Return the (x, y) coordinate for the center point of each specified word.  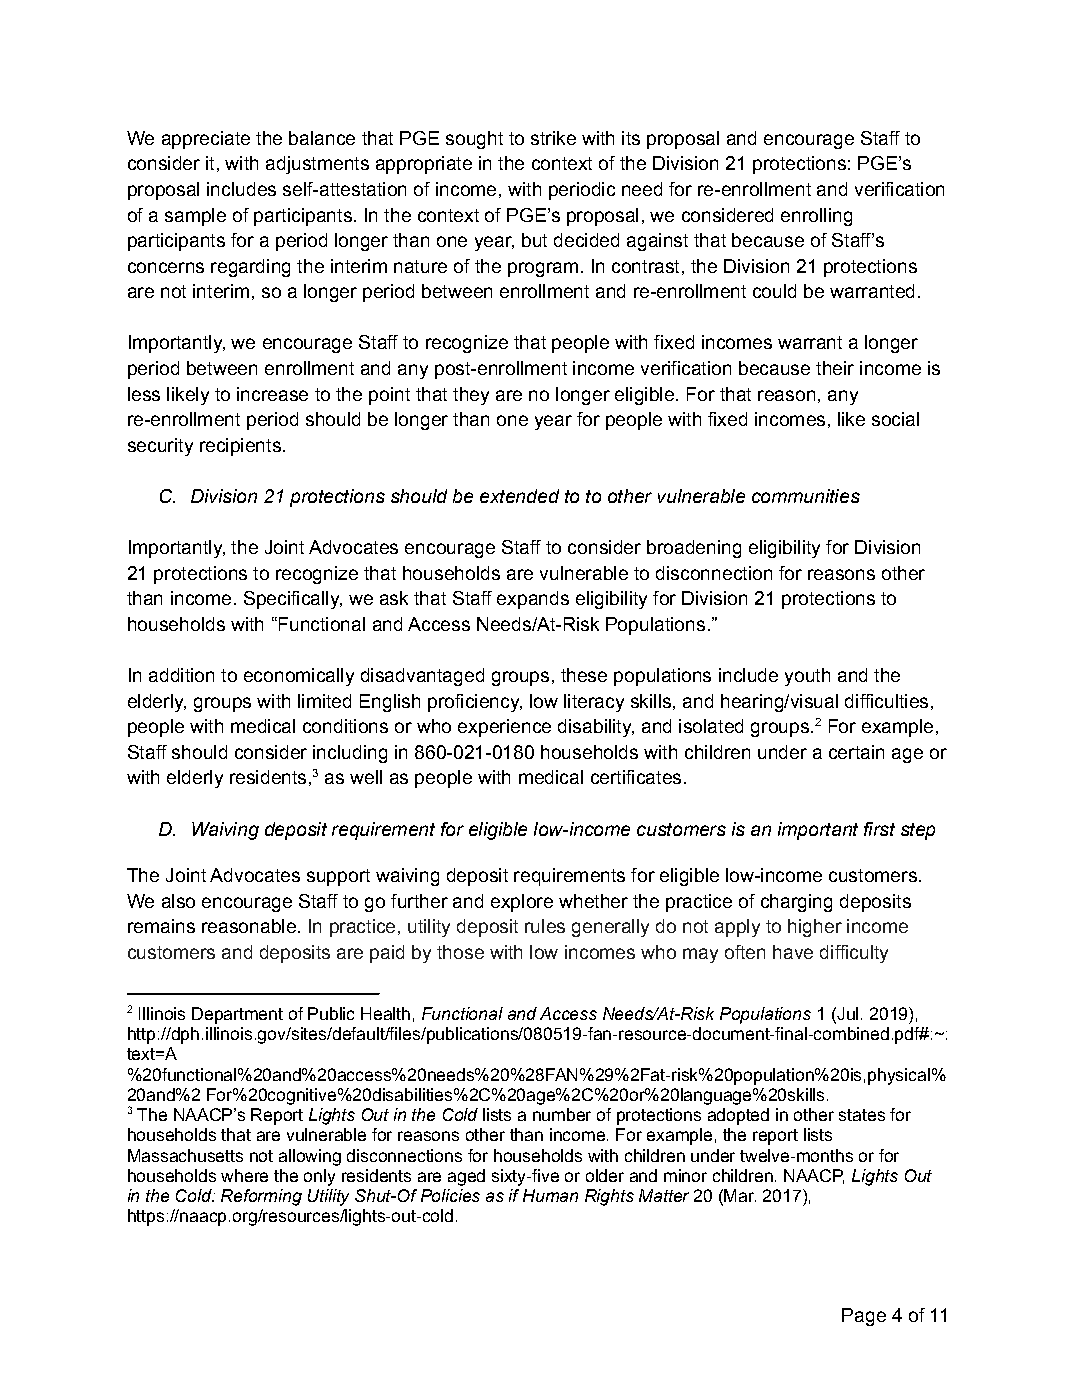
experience (504, 728)
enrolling (816, 217)
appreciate (206, 140)
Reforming (261, 1197)
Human (550, 1195)
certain (856, 752)
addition (181, 675)
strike (553, 138)
